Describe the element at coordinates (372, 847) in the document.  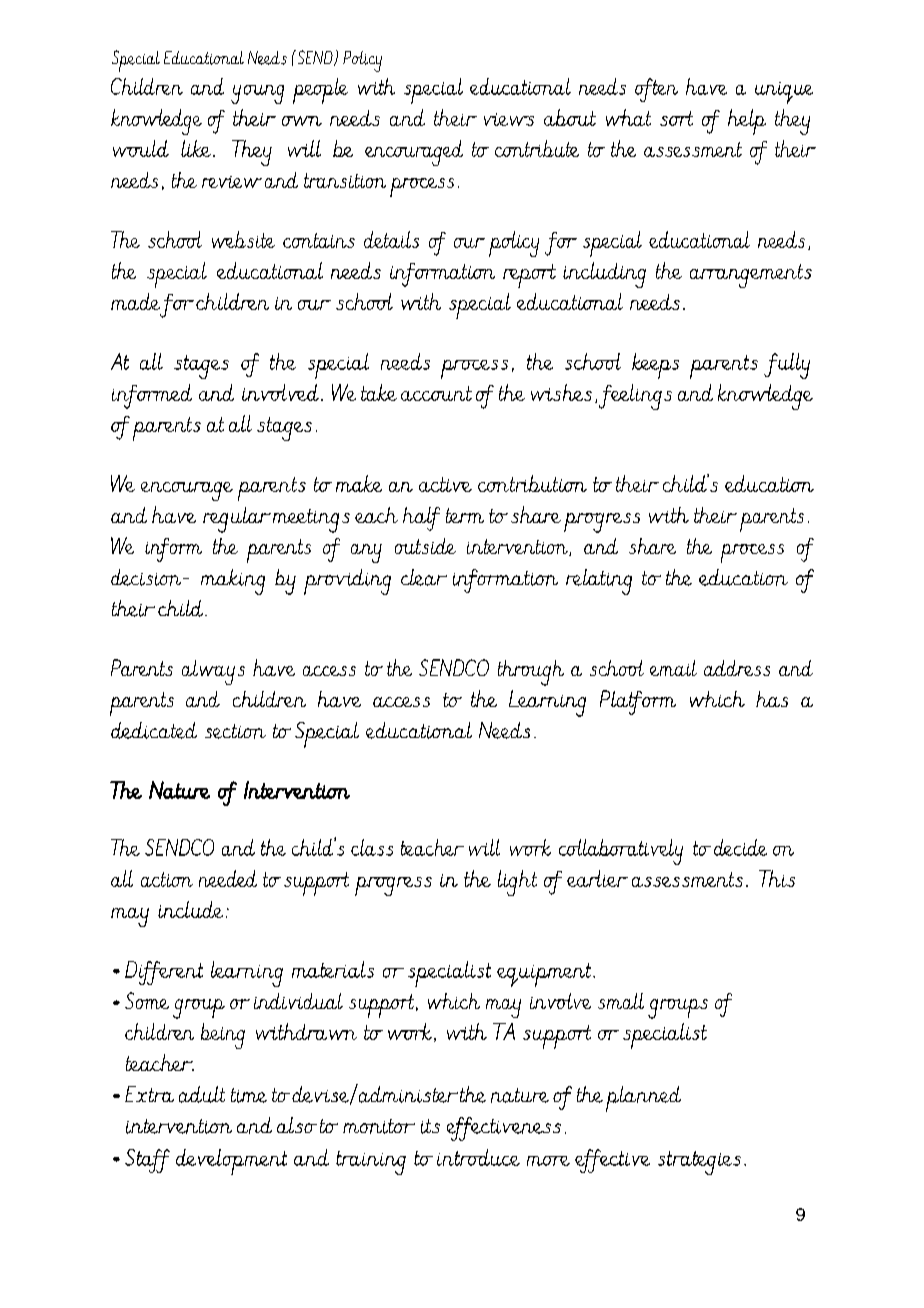
I see `class` at that location.
